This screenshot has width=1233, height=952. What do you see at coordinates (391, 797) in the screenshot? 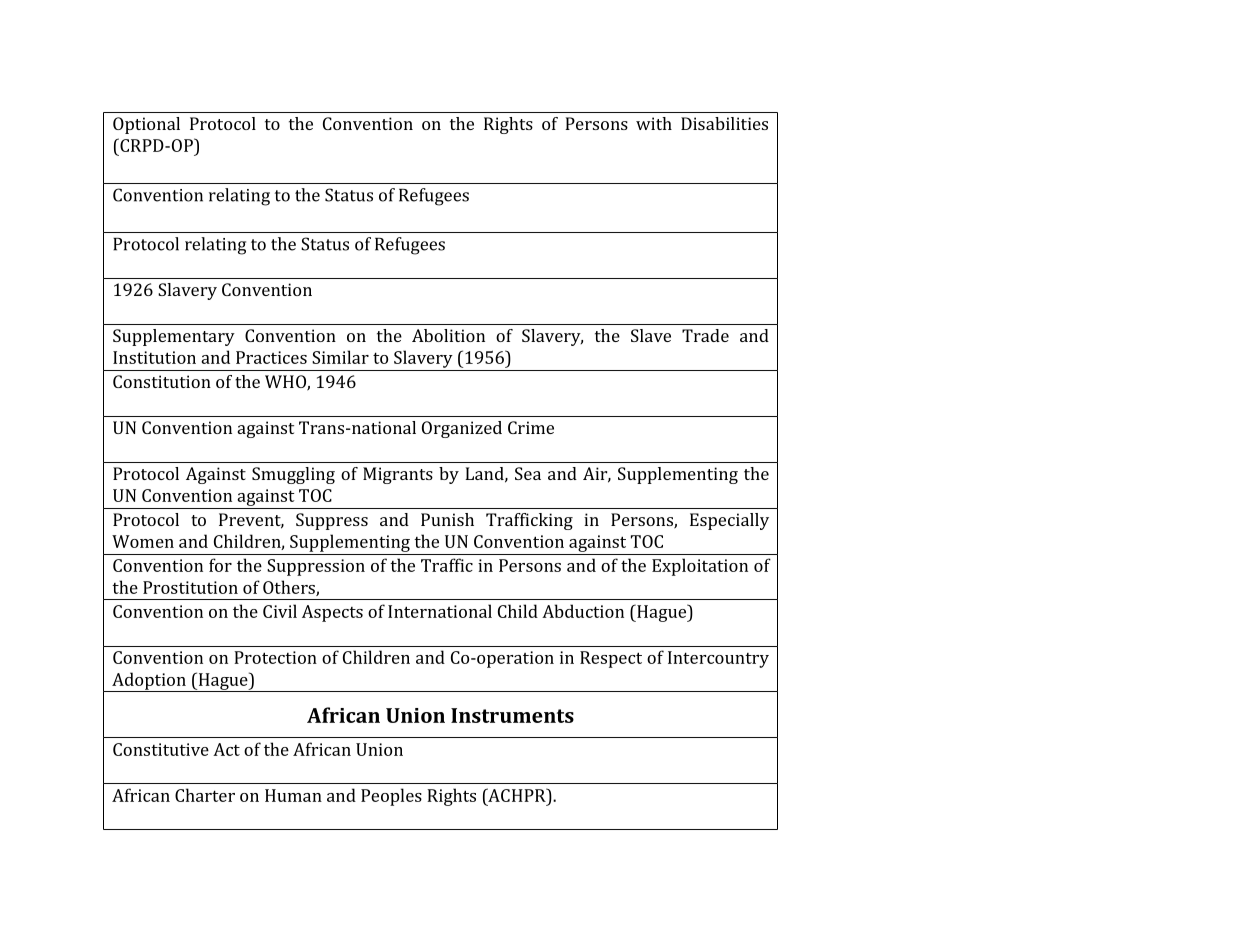
I see `Peoples` at bounding box center [391, 797].
